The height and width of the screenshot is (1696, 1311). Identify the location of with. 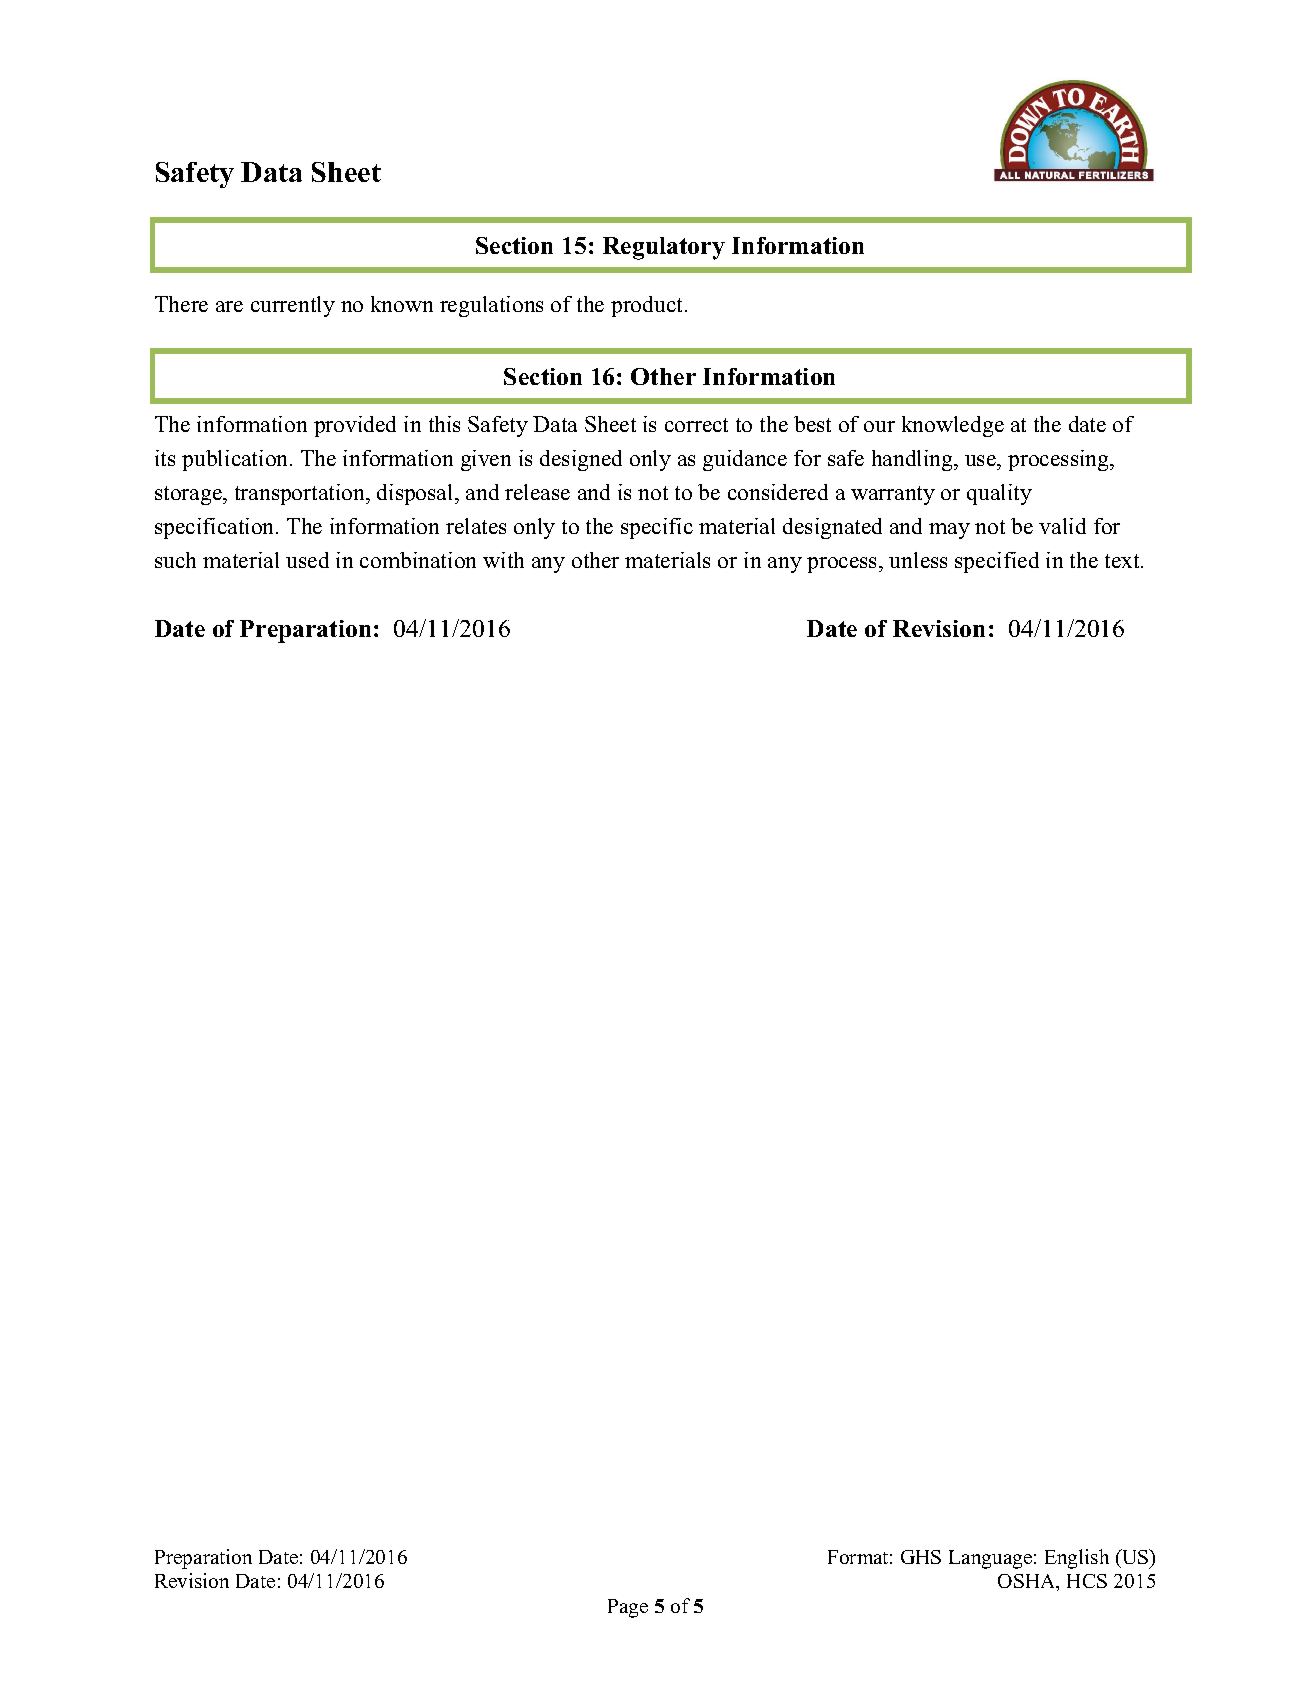
(503, 560).
